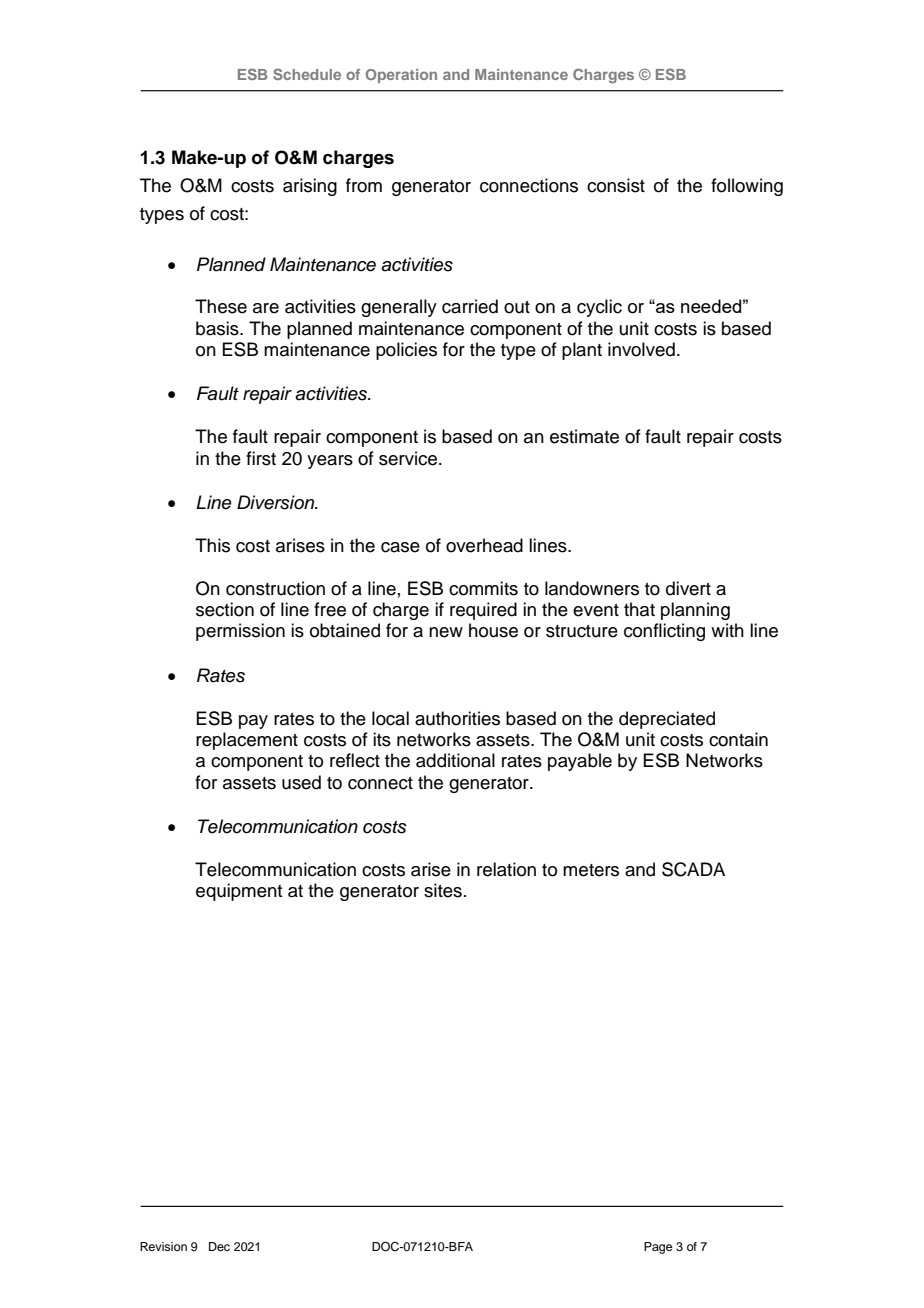 This screenshot has height=1308, width=924. I want to click on Dec, so click(219, 1246).
